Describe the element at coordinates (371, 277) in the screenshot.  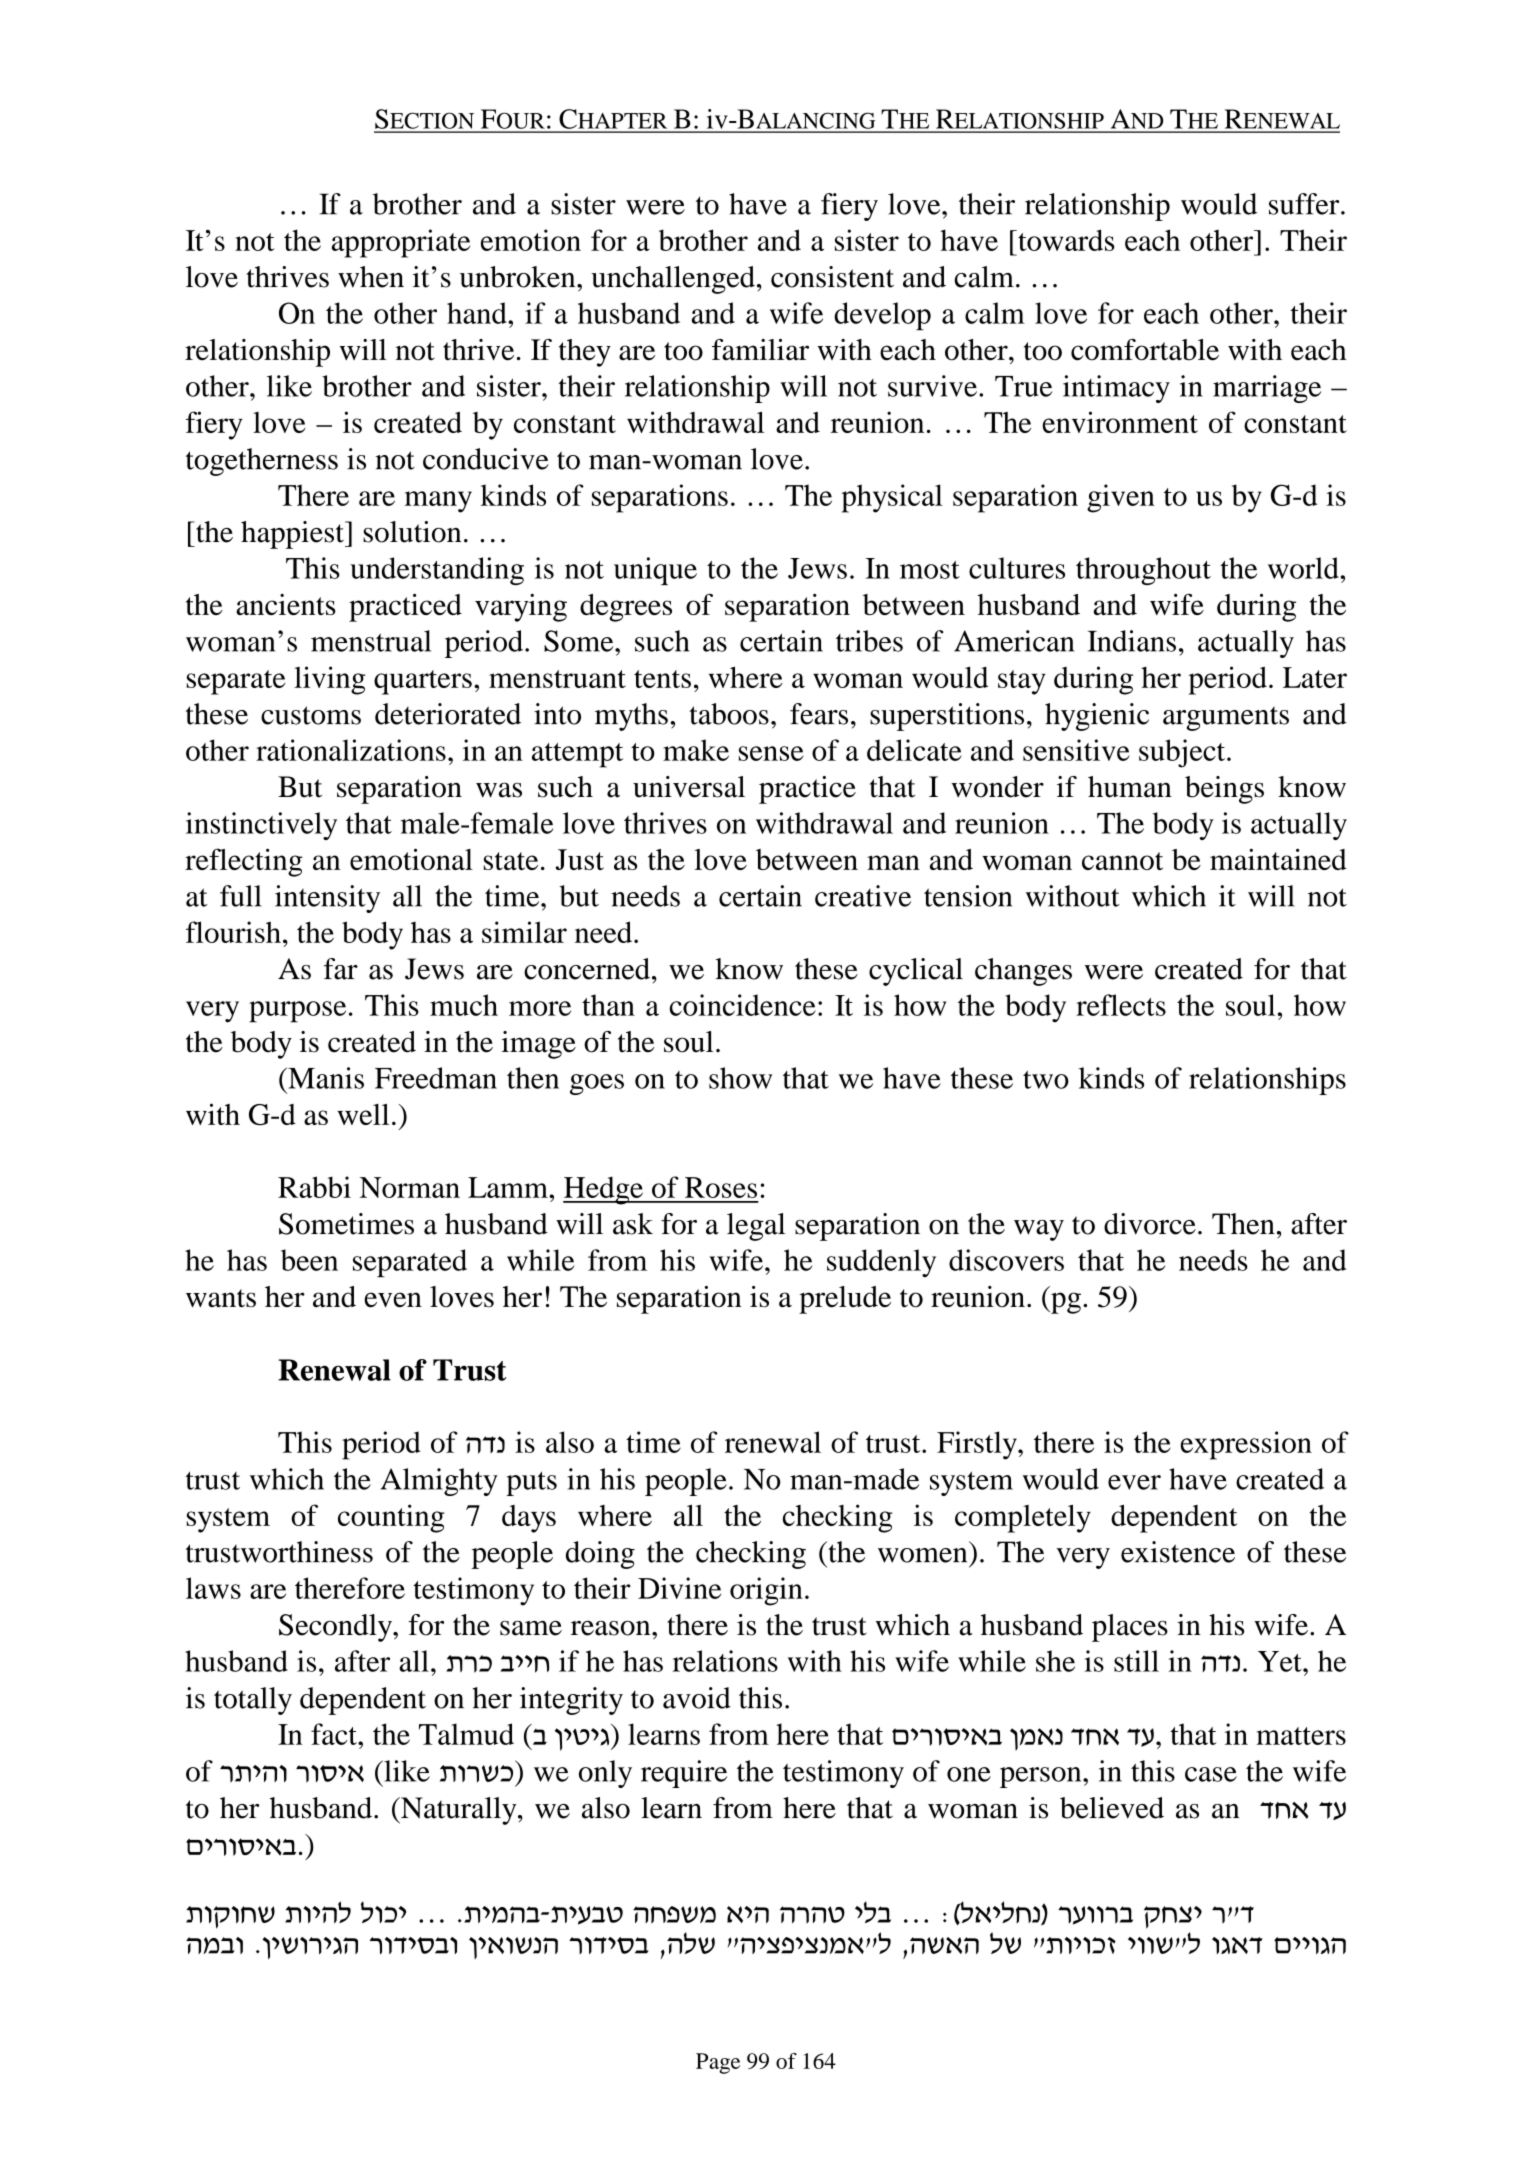
I see `when` at that location.
